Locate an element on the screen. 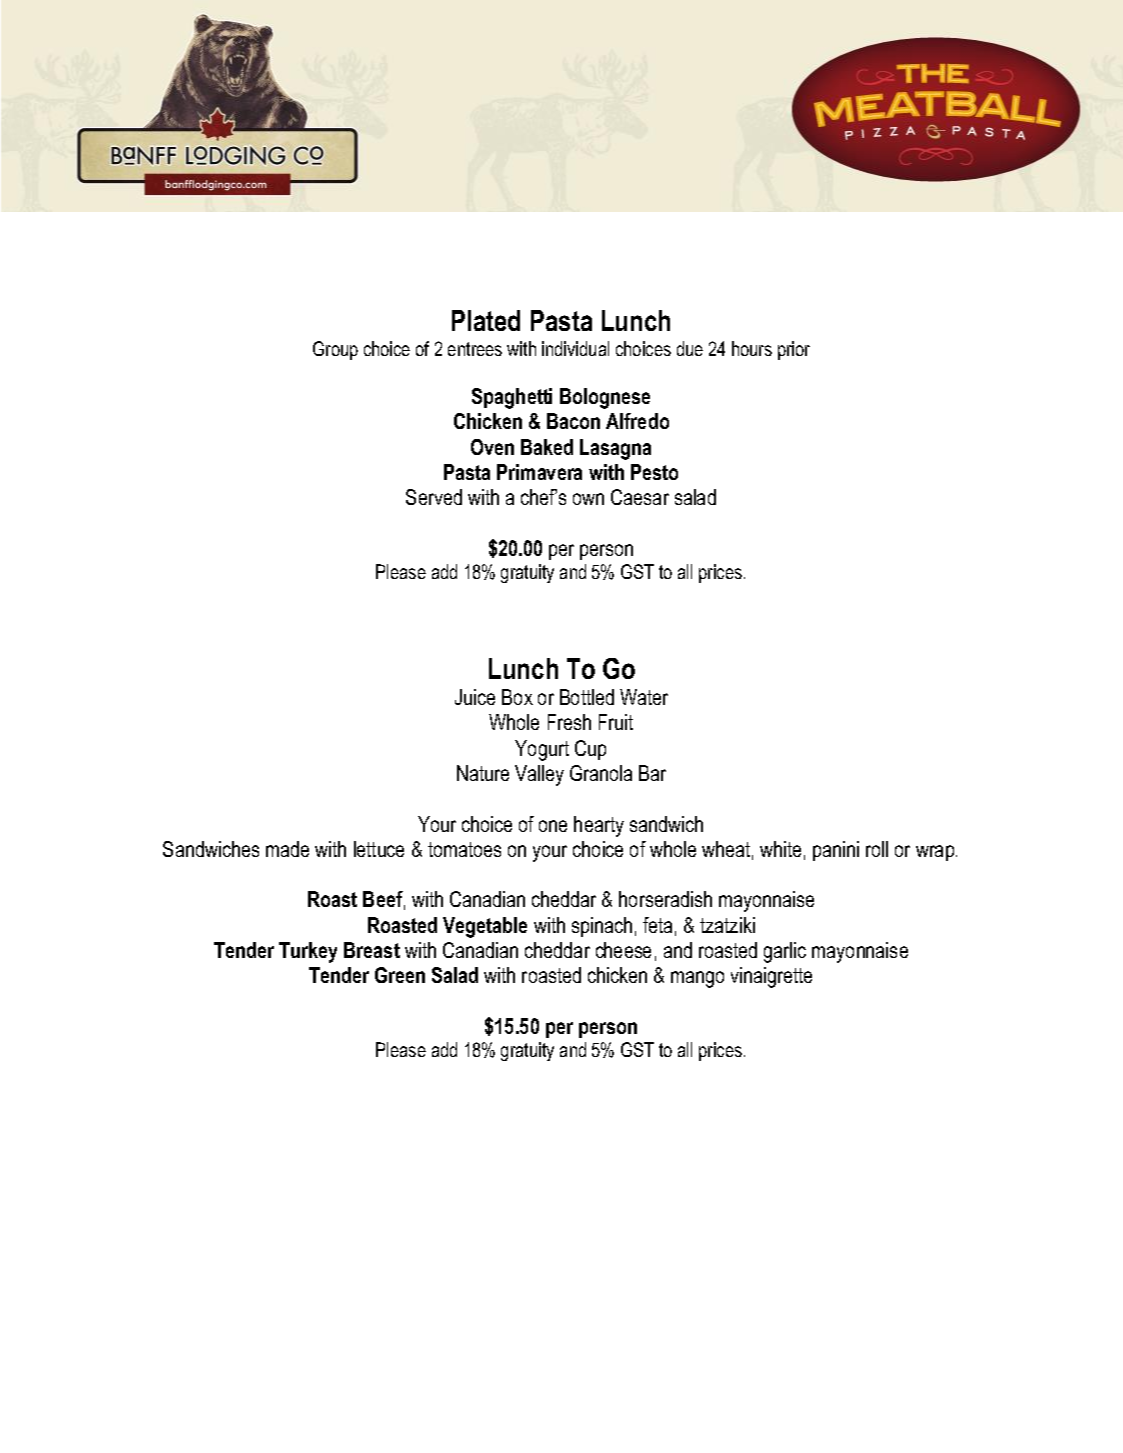 The width and height of the screenshot is (1123, 1453). made is located at coordinates (287, 849).
